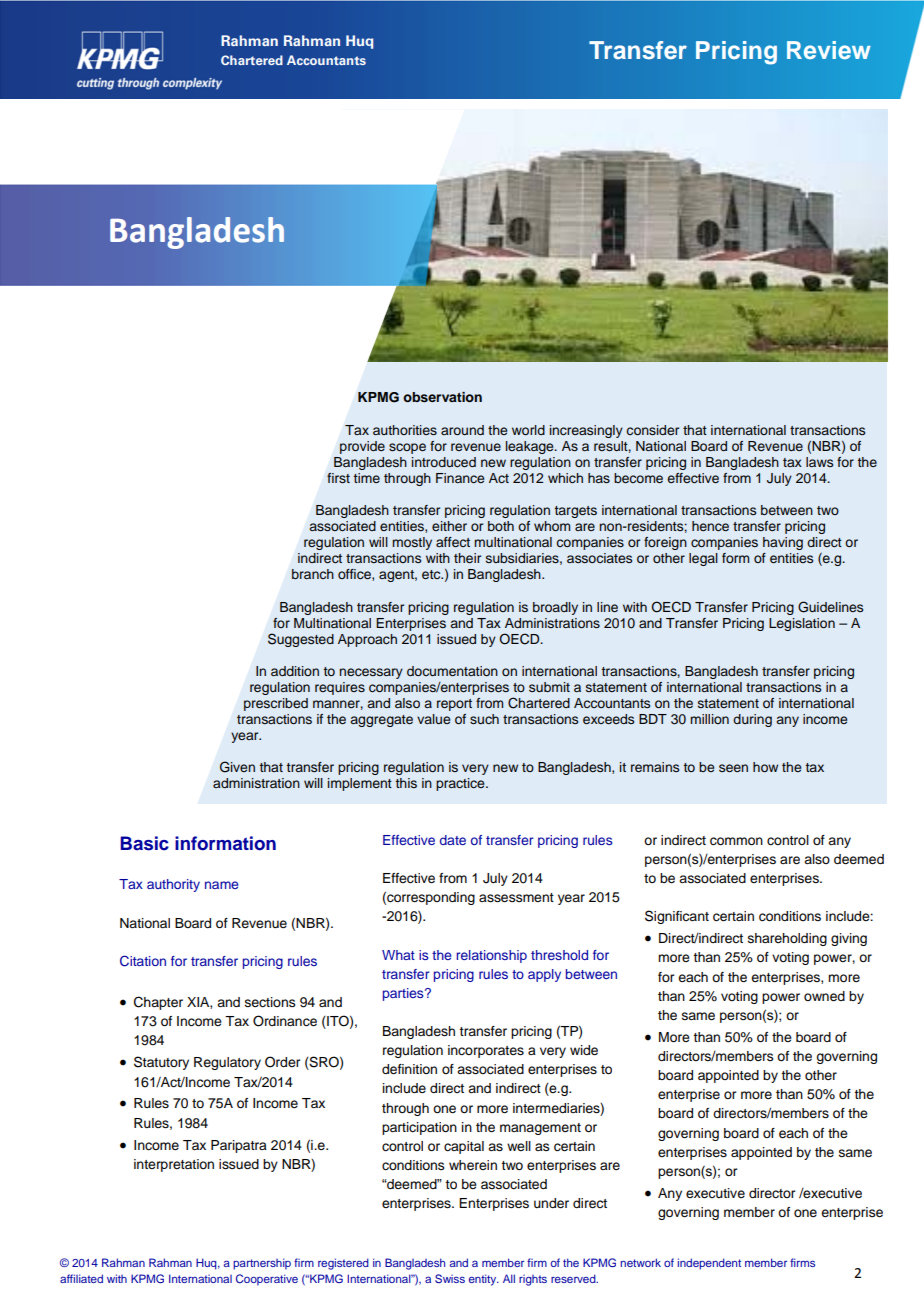  Describe the element at coordinates (450, 1278) in the image. I see `Swiss` at that location.
